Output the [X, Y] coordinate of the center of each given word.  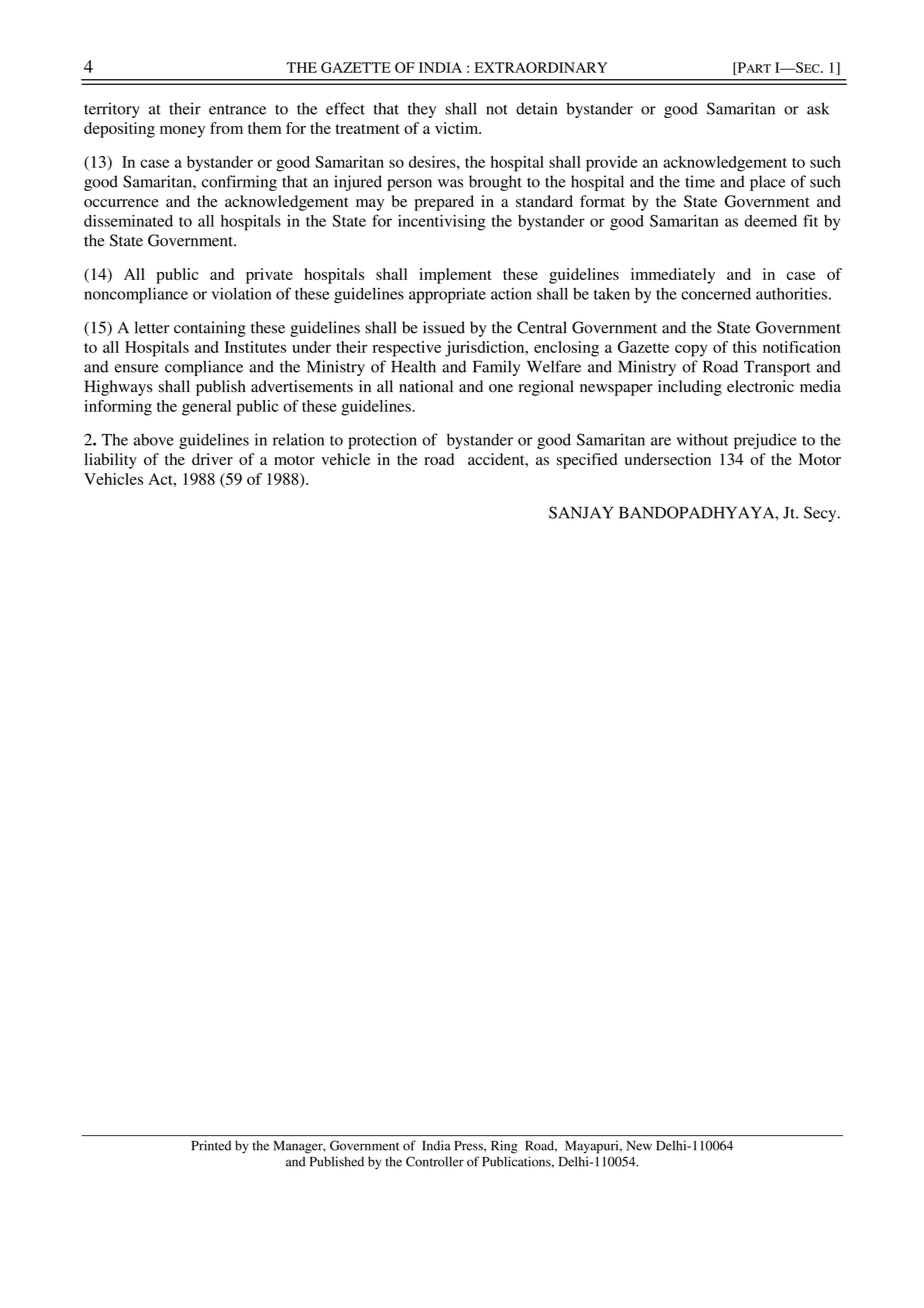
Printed [211, 1145]
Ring [504, 1147]
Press [469, 1146]
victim [458, 128]
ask [818, 108]
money [182, 132]
